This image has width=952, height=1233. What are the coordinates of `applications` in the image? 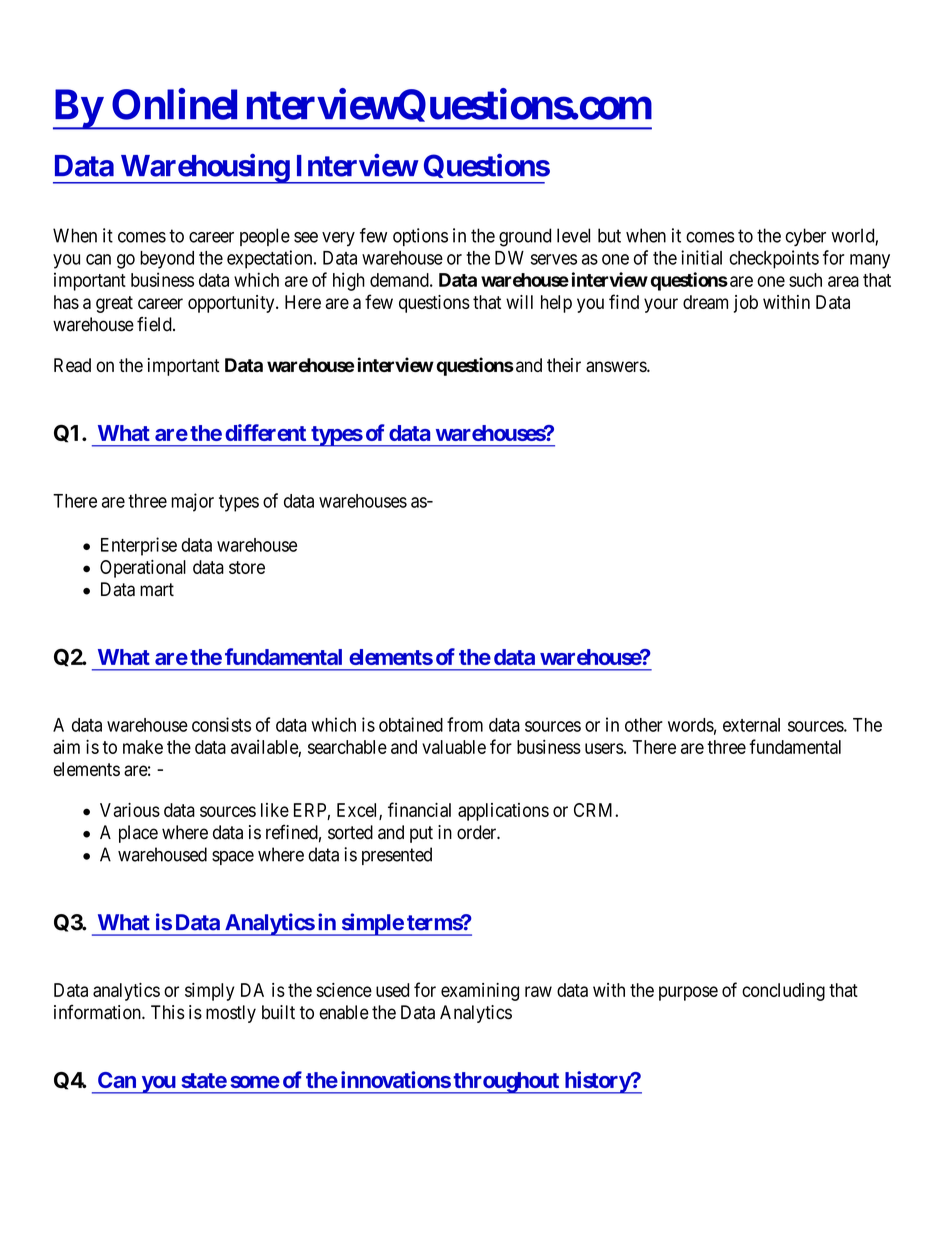 It's located at (503, 812).
